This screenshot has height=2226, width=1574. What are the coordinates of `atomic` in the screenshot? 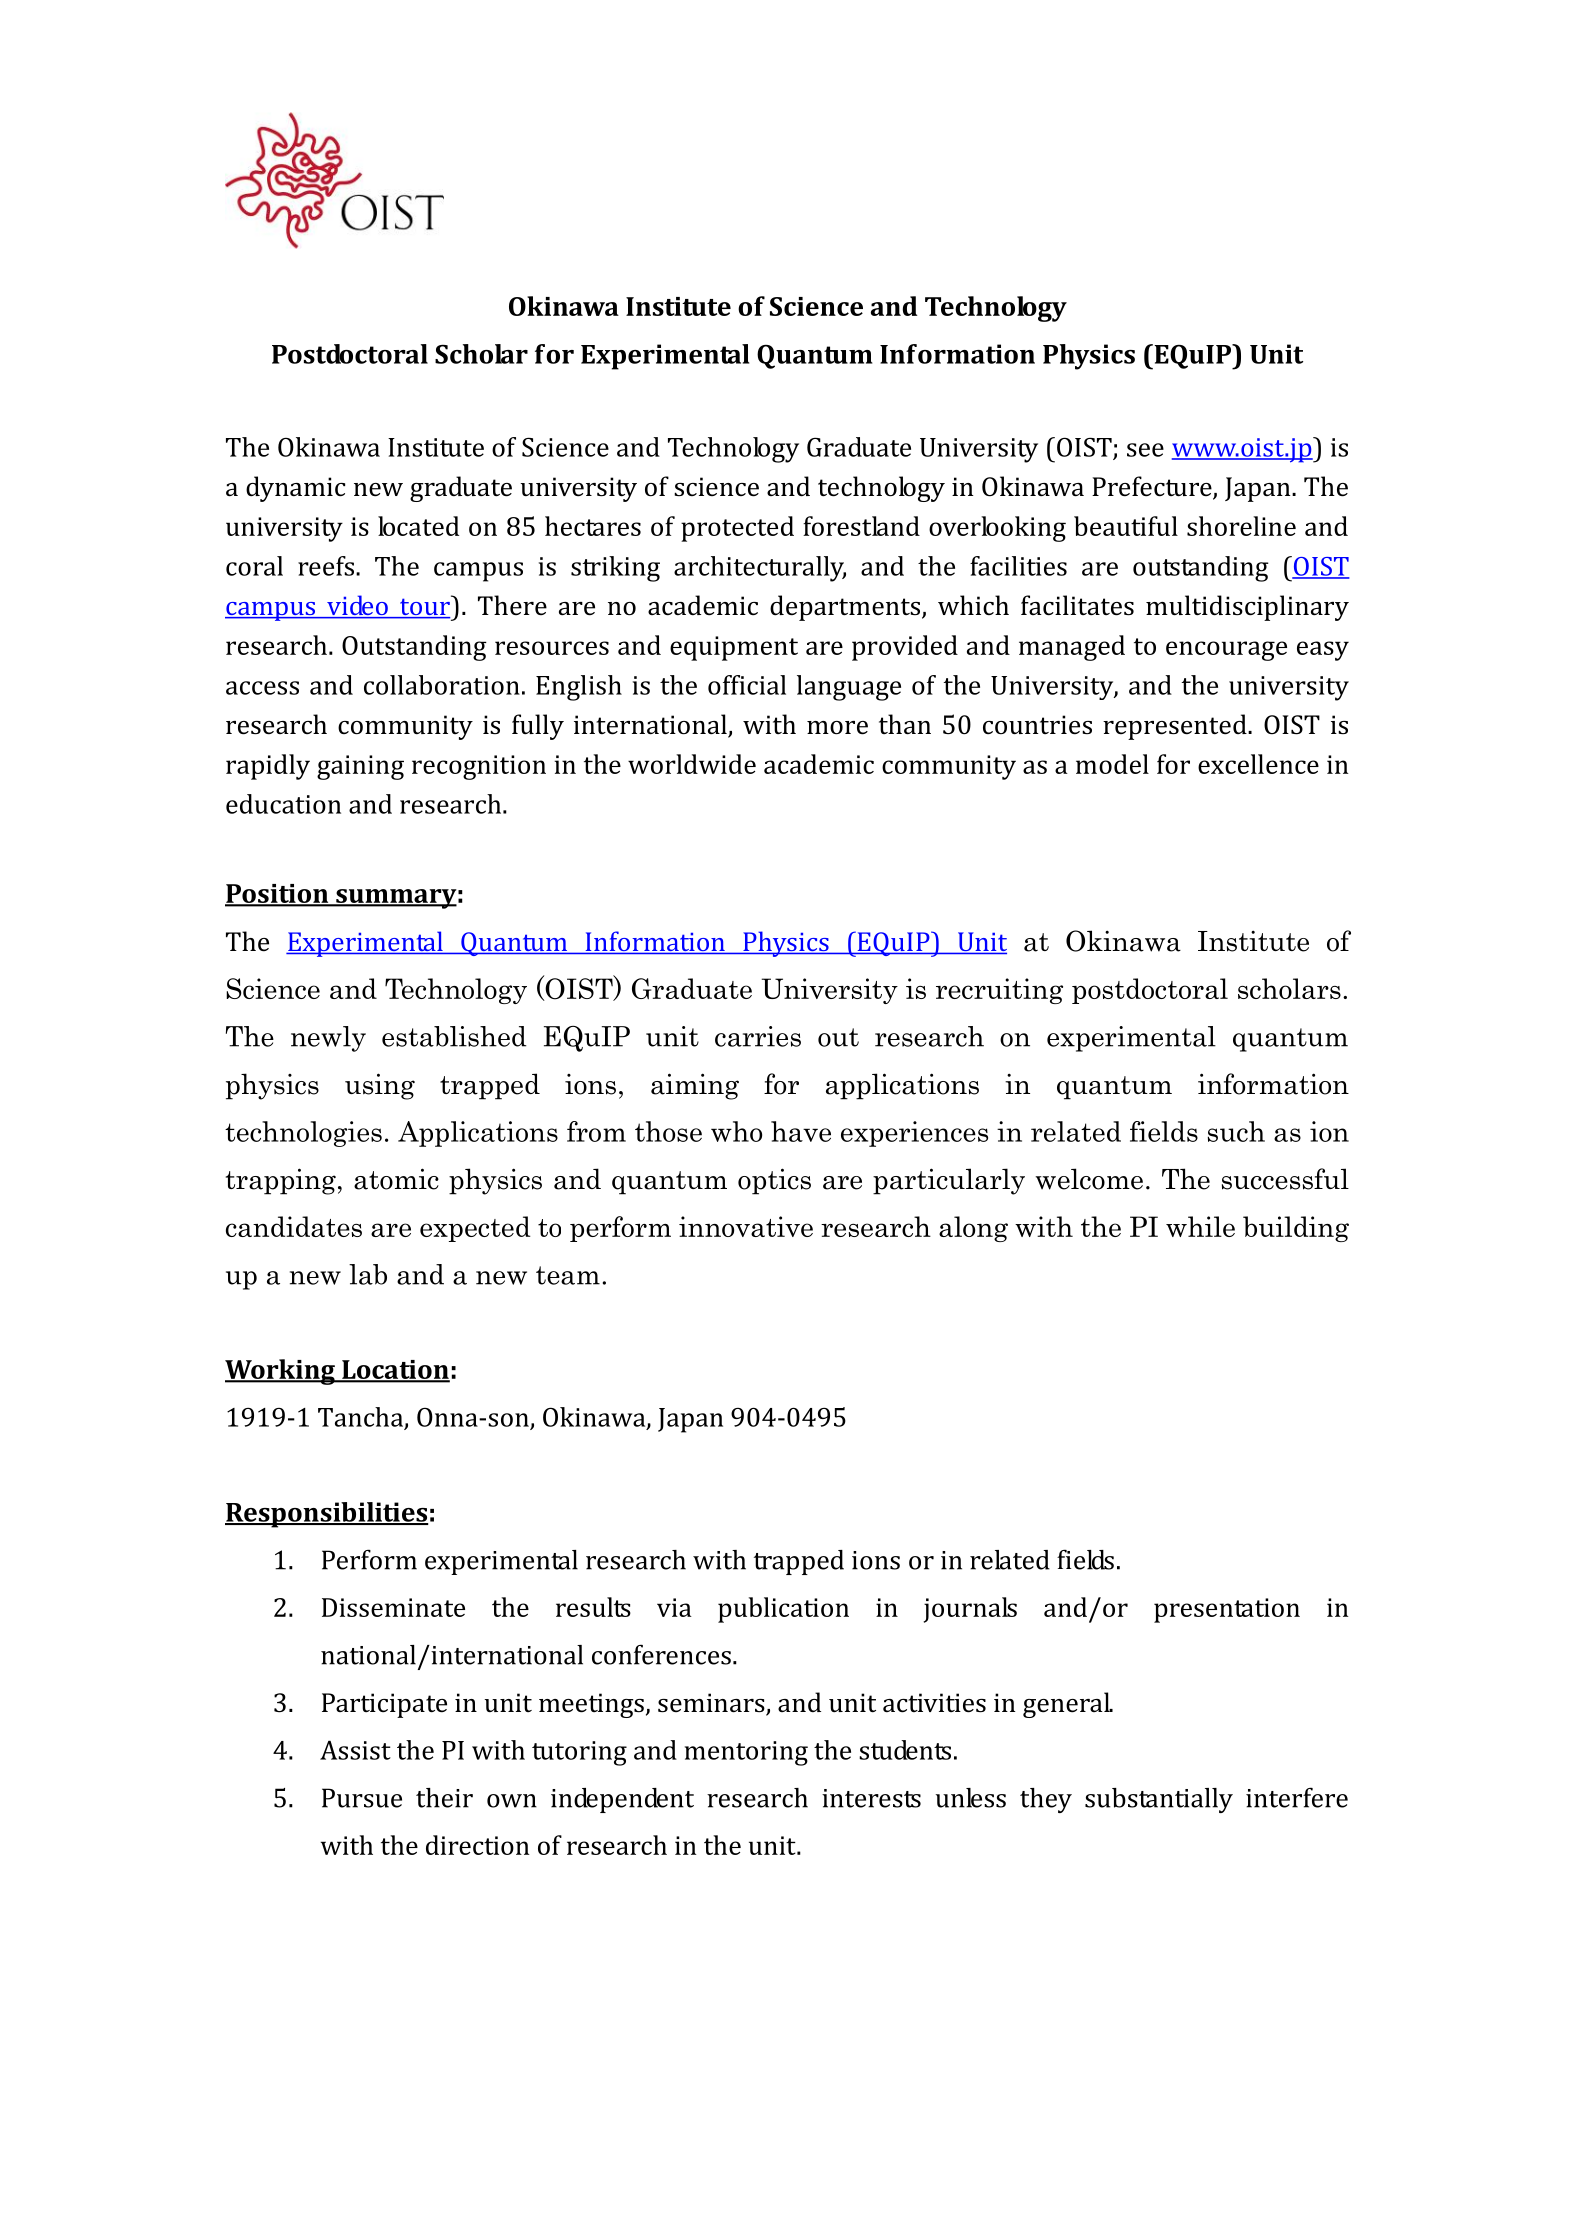 It's located at (396, 1179).
